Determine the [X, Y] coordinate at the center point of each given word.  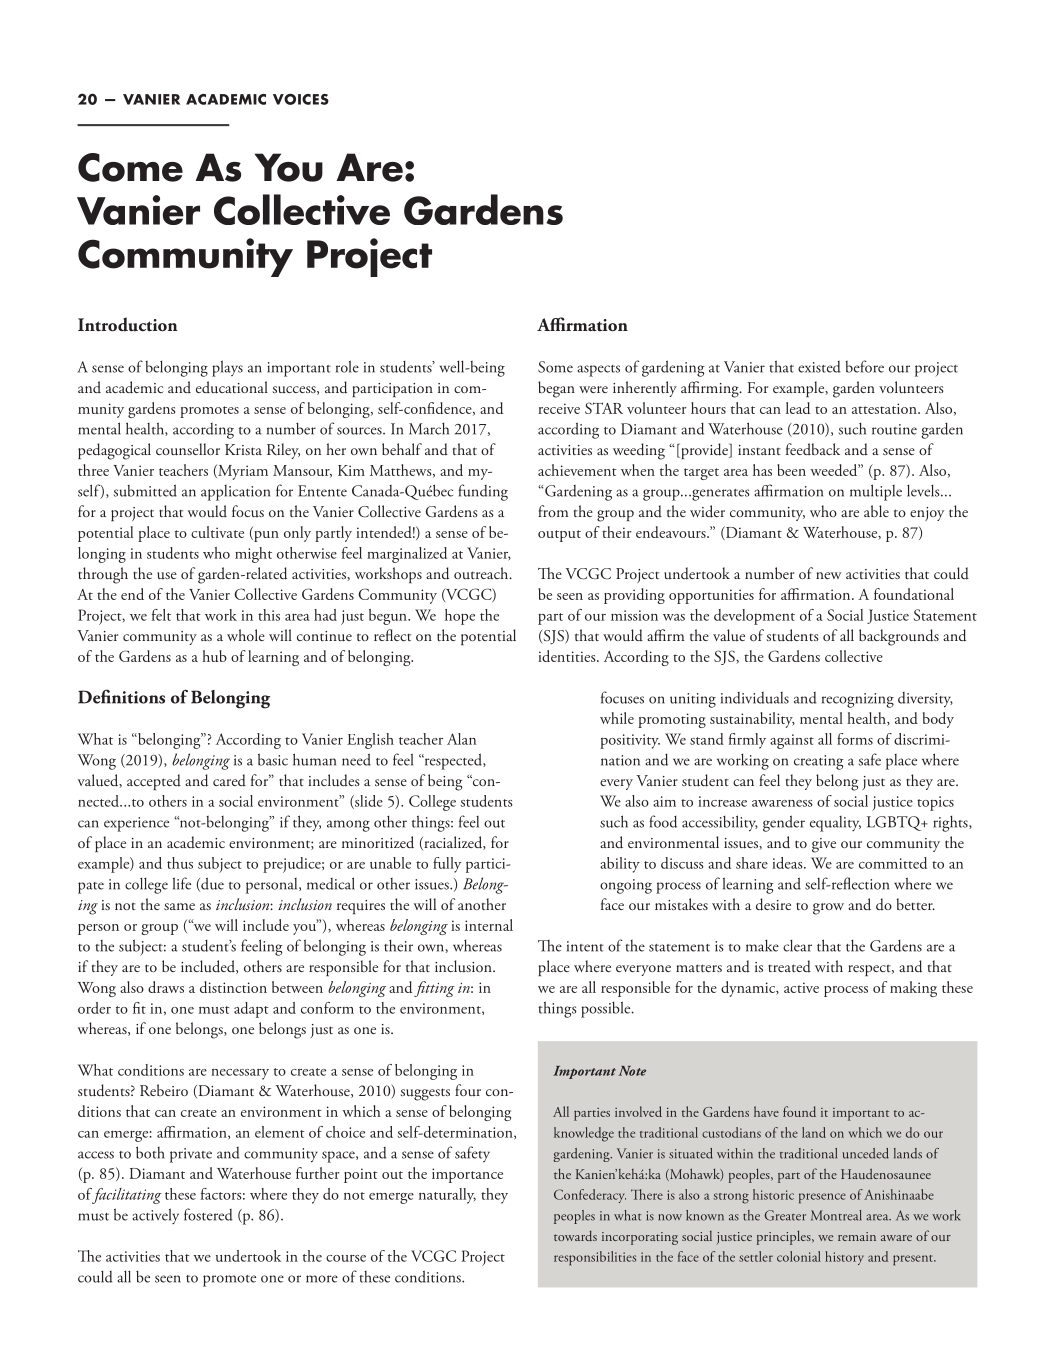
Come [130, 167]
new [828, 575]
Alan [461, 739]
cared [229, 780]
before [864, 366]
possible [607, 1009]
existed [819, 367]
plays [227, 368]
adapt [251, 1010]
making [913, 989]
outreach [482, 573]
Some [555, 367]
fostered [208, 1214]
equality [835, 824]
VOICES [301, 99]
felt [161, 615]
